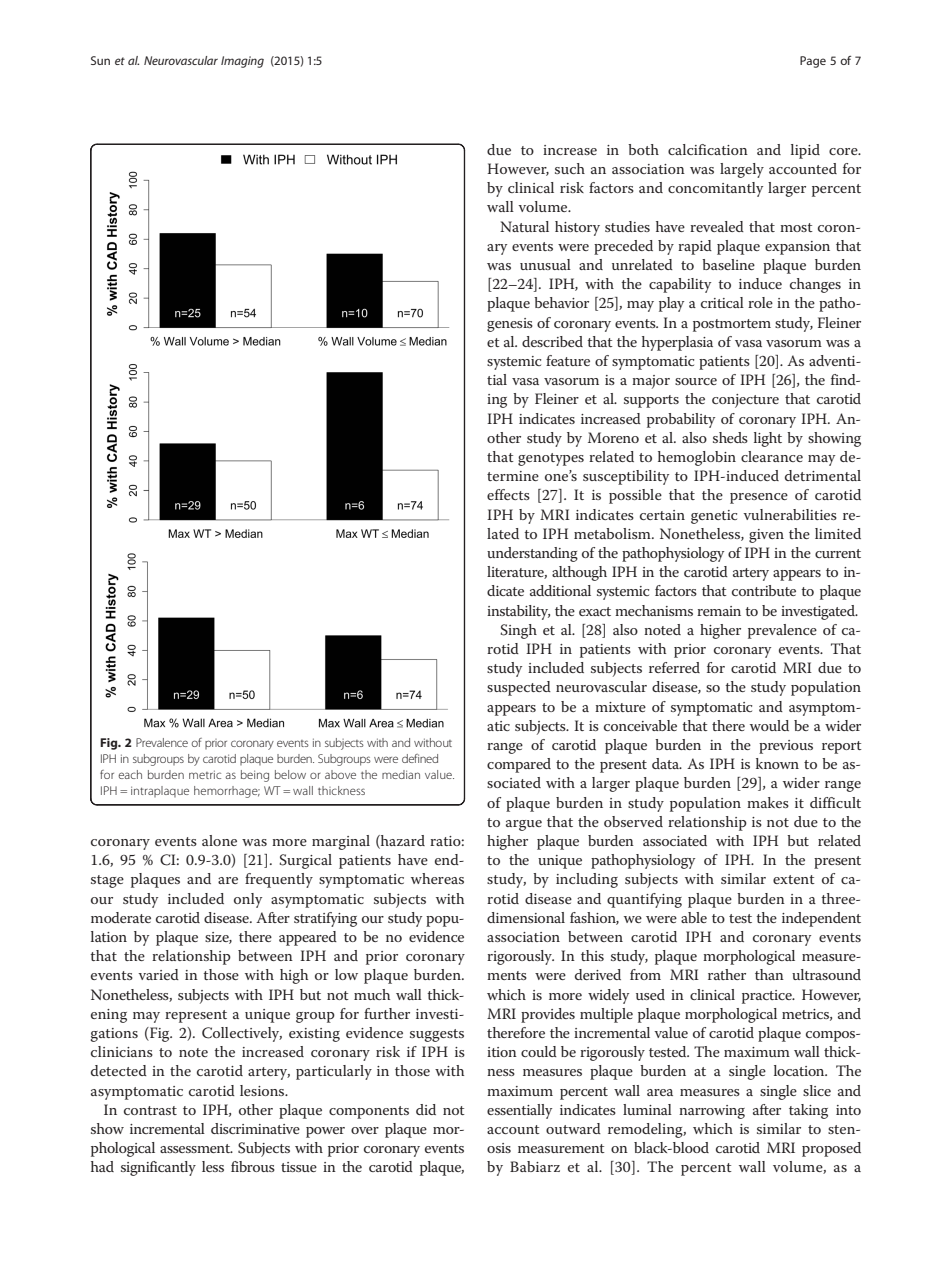 The height and width of the page is (1270, 952). Describe the element at coordinates (764, 590) in the page. I see `contribute` at that location.
